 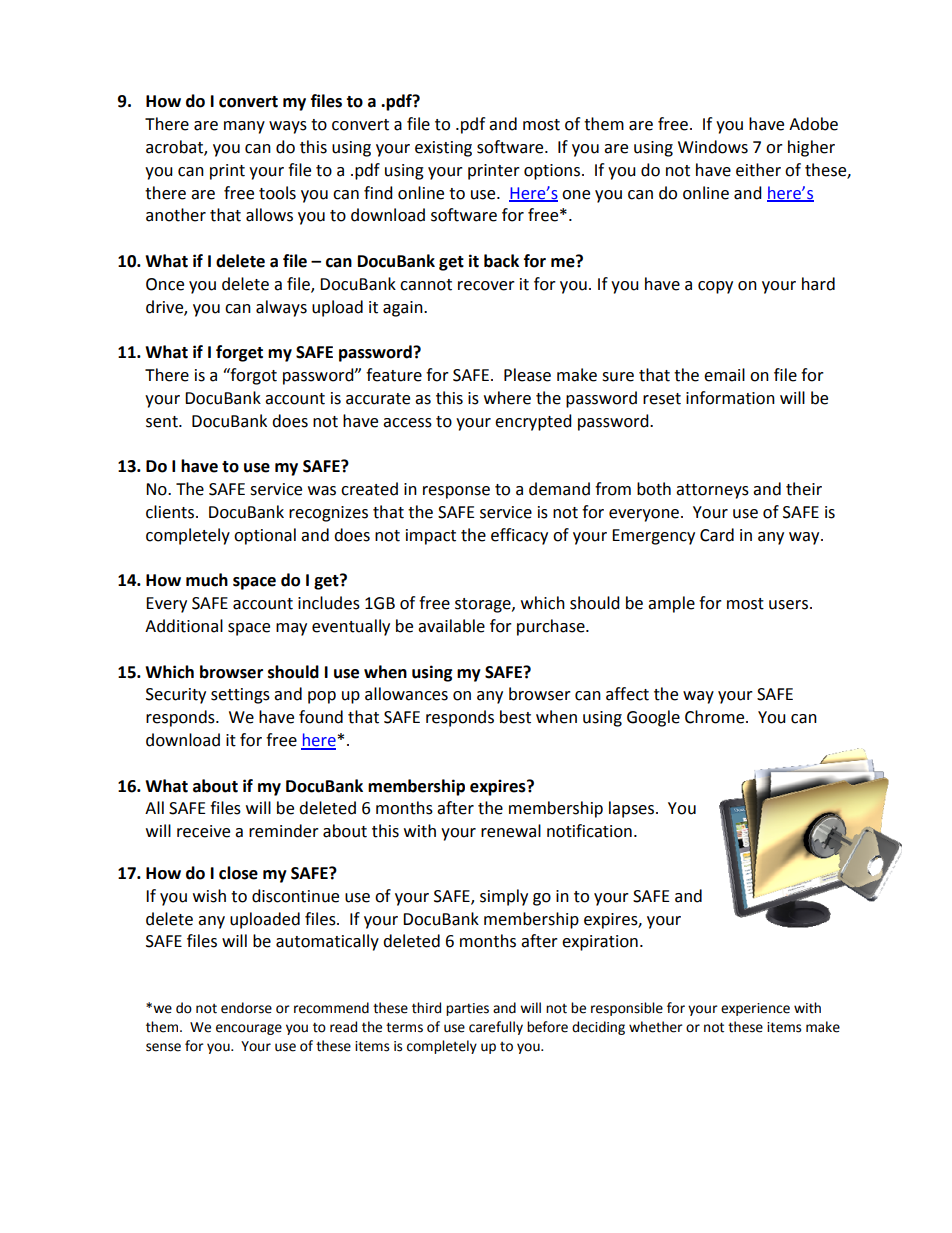 I want to click on encourage, so click(x=249, y=1029).
